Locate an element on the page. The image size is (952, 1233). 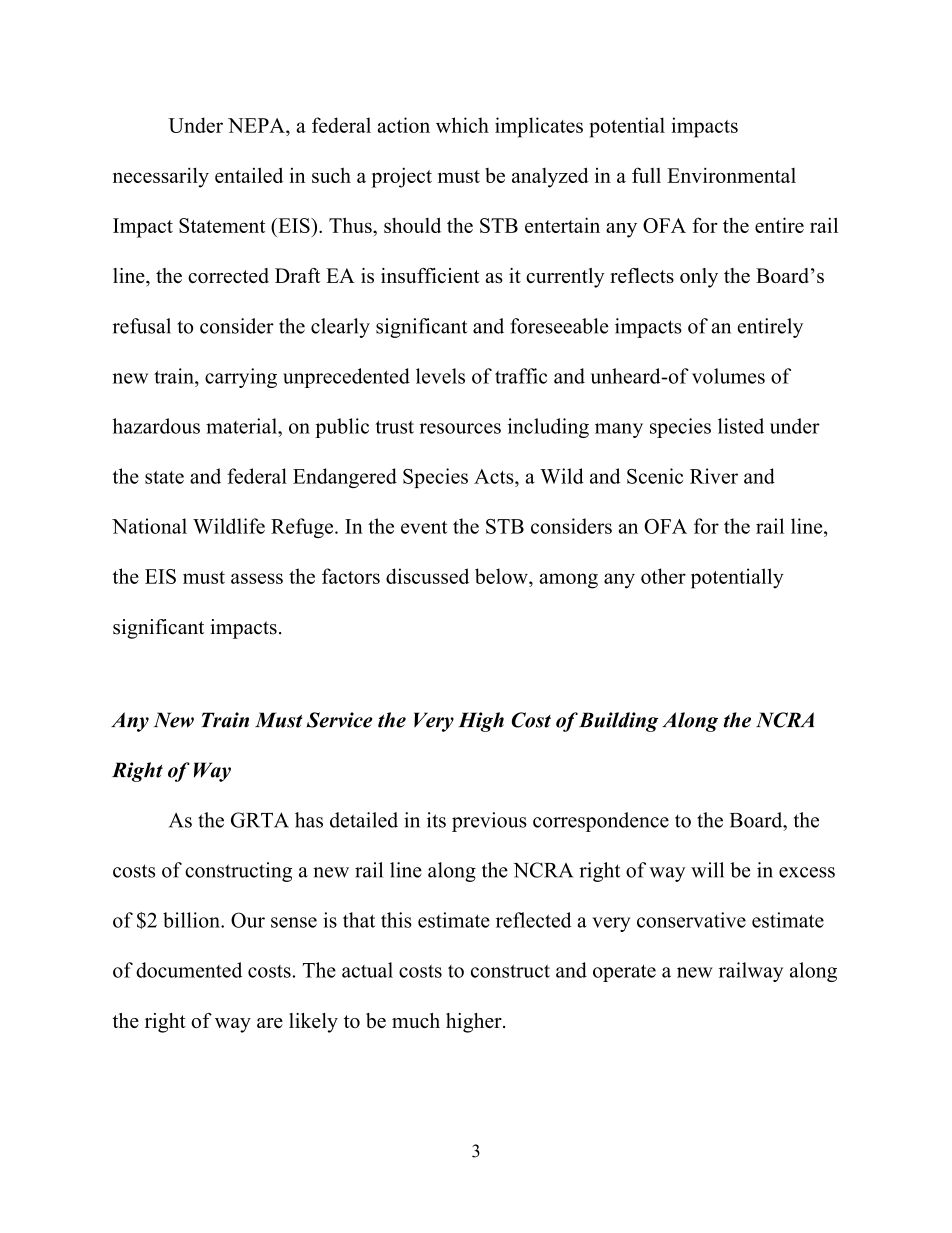
entailed is located at coordinates (249, 175).
